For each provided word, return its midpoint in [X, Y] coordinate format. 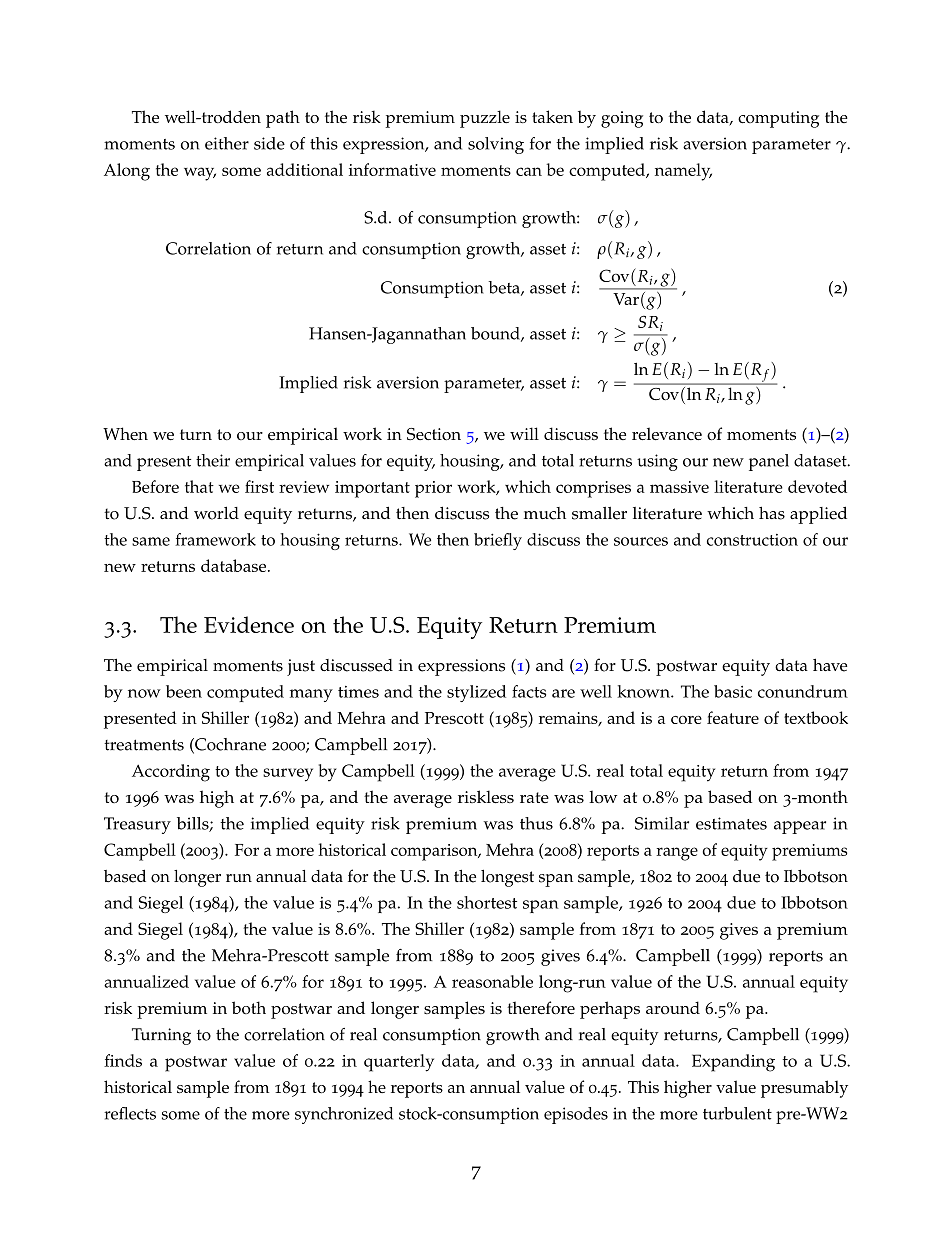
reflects [130, 1113]
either [227, 143]
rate [534, 797]
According [171, 773]
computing [778, 119]
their [213, 460]
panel [769, 462]
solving [496, 145]
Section [434, 434]
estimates [731, 823]
